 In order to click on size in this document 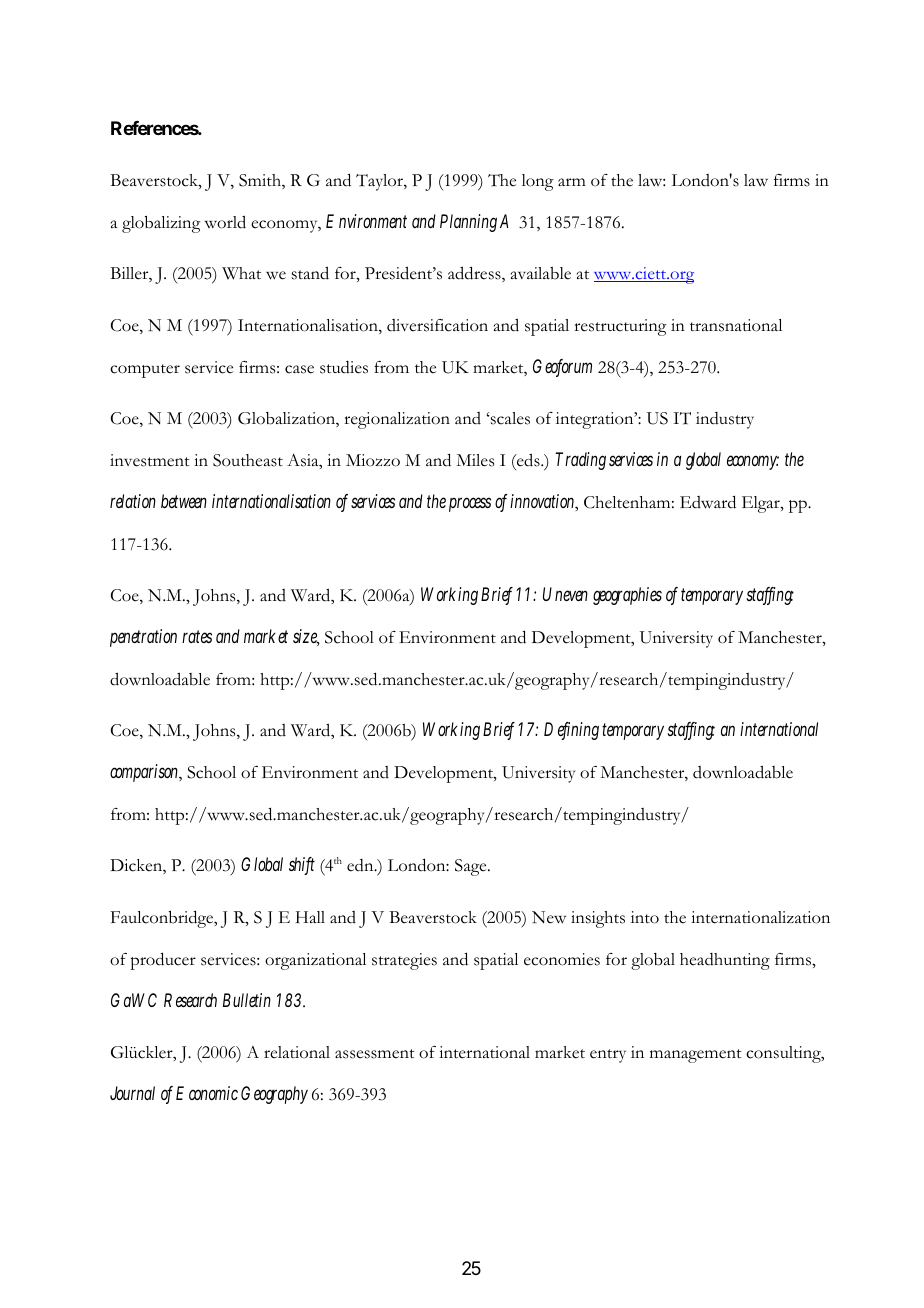, I will do `click(306, 637)`.
